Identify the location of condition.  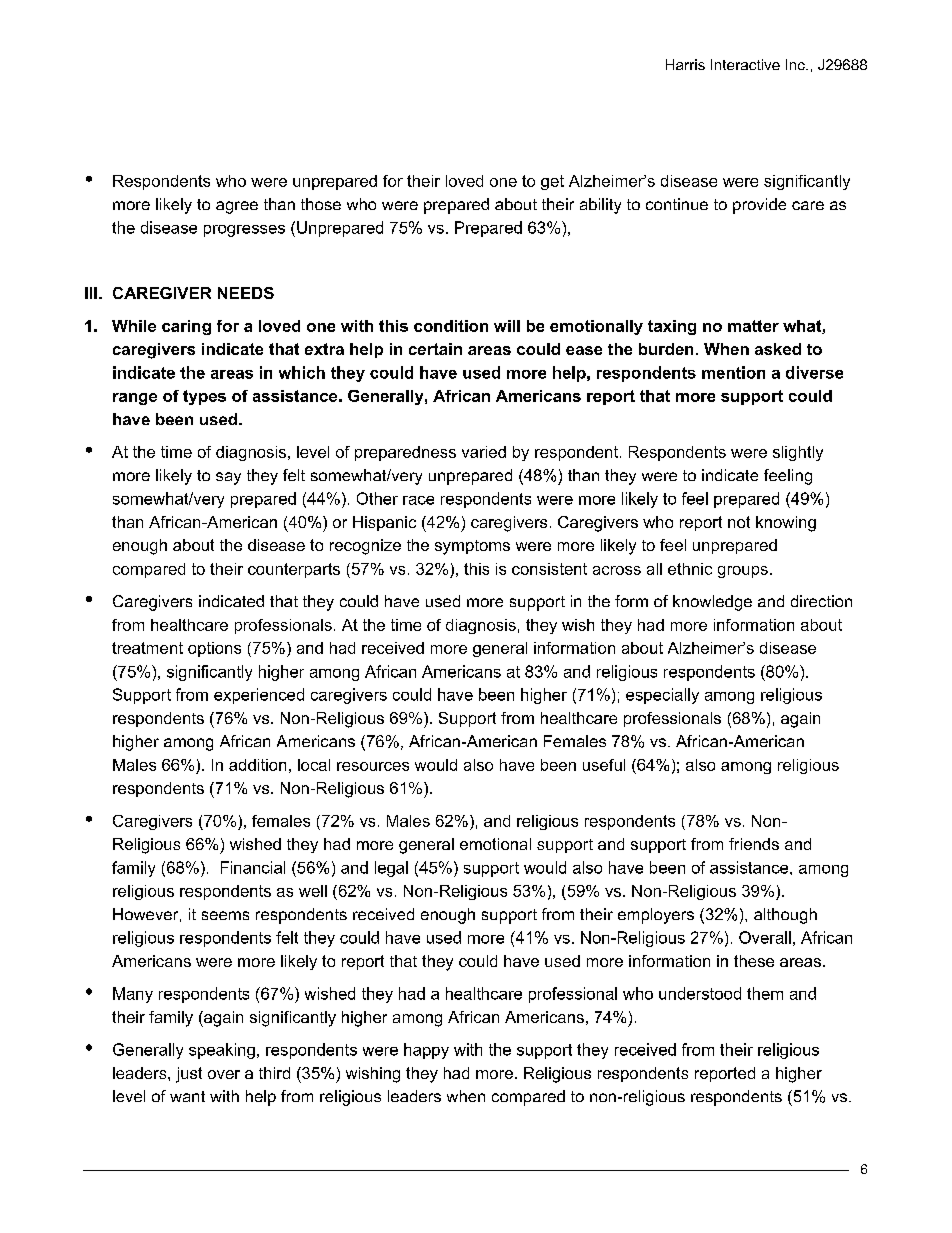
(451, 326).
